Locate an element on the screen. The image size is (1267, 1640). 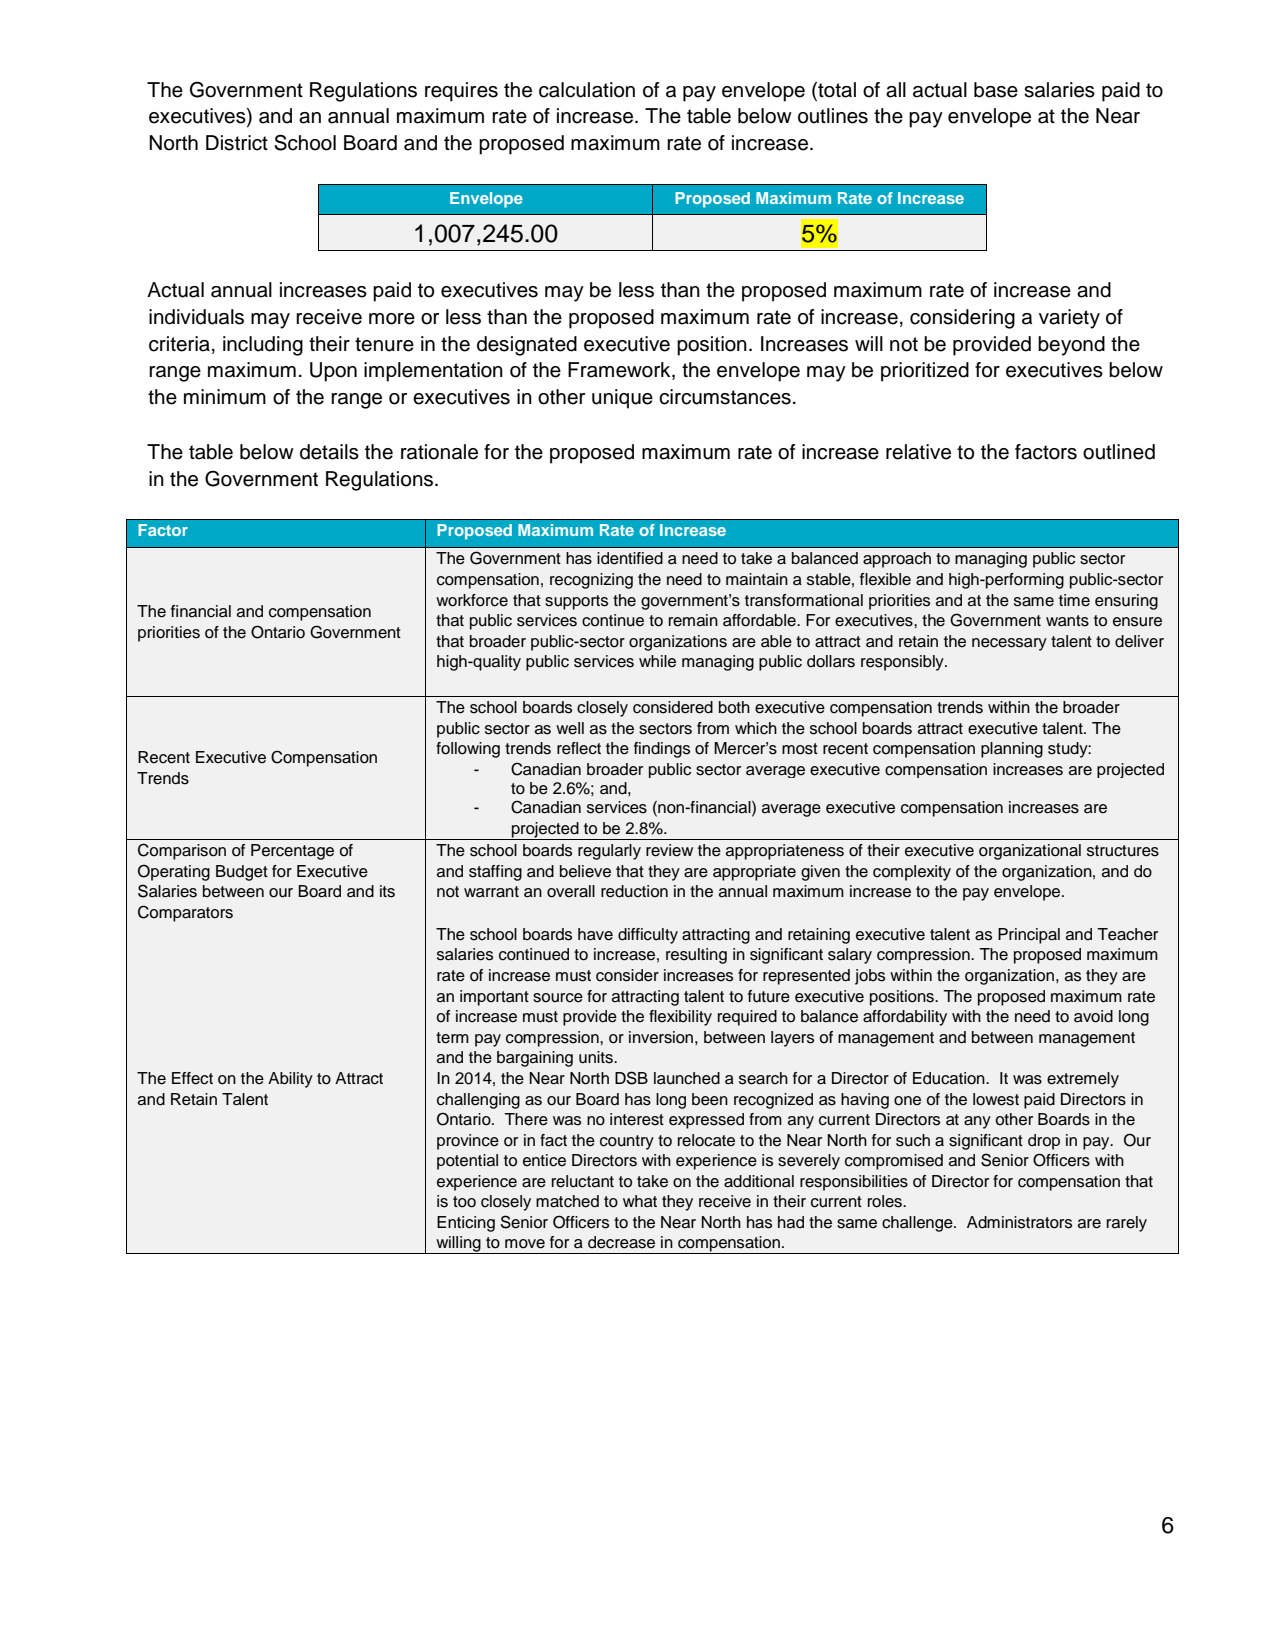
while is located at coordinates (657, 661).
